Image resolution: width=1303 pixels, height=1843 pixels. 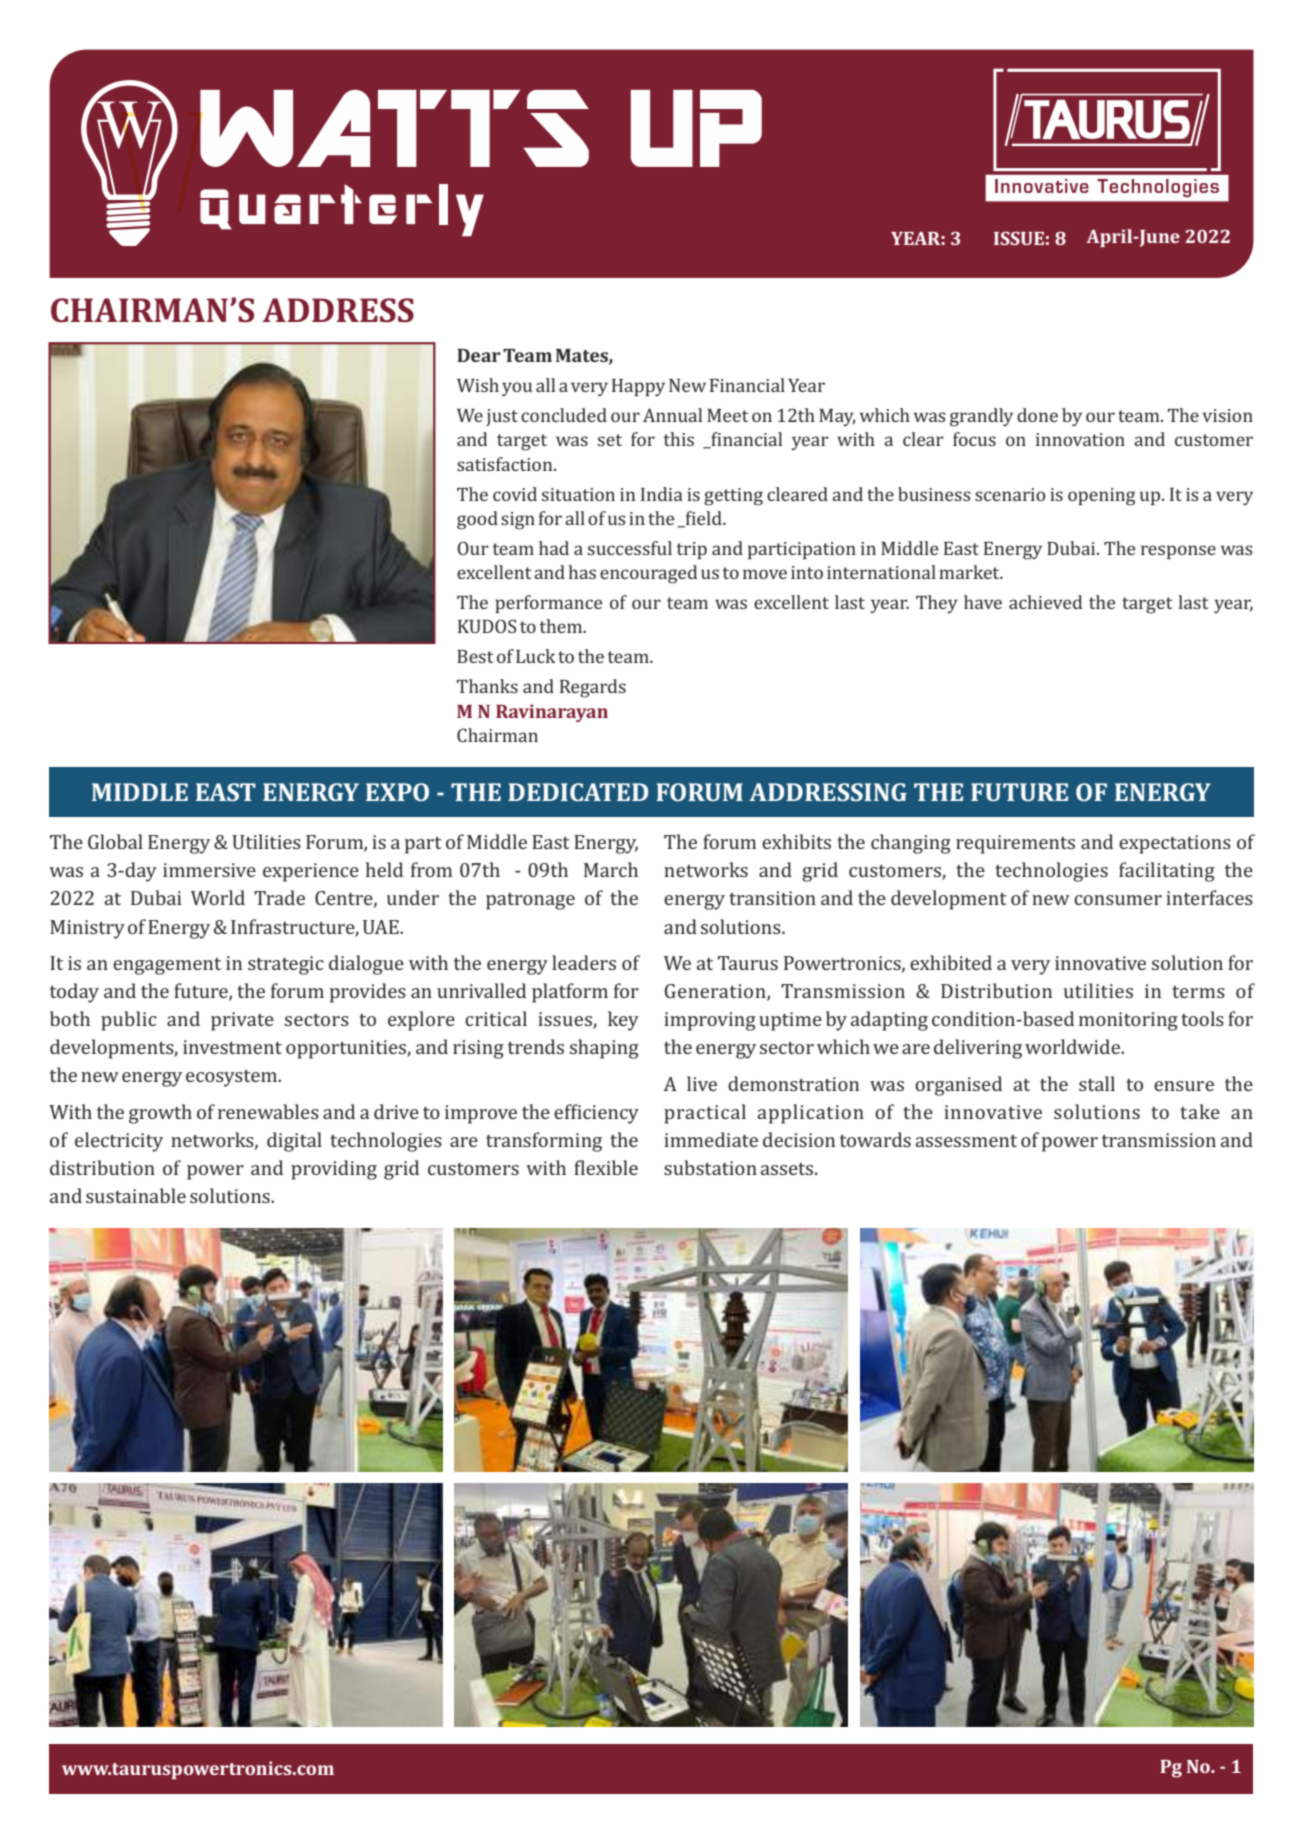 I want to click on requirements, so click(x=1015, y=844).
